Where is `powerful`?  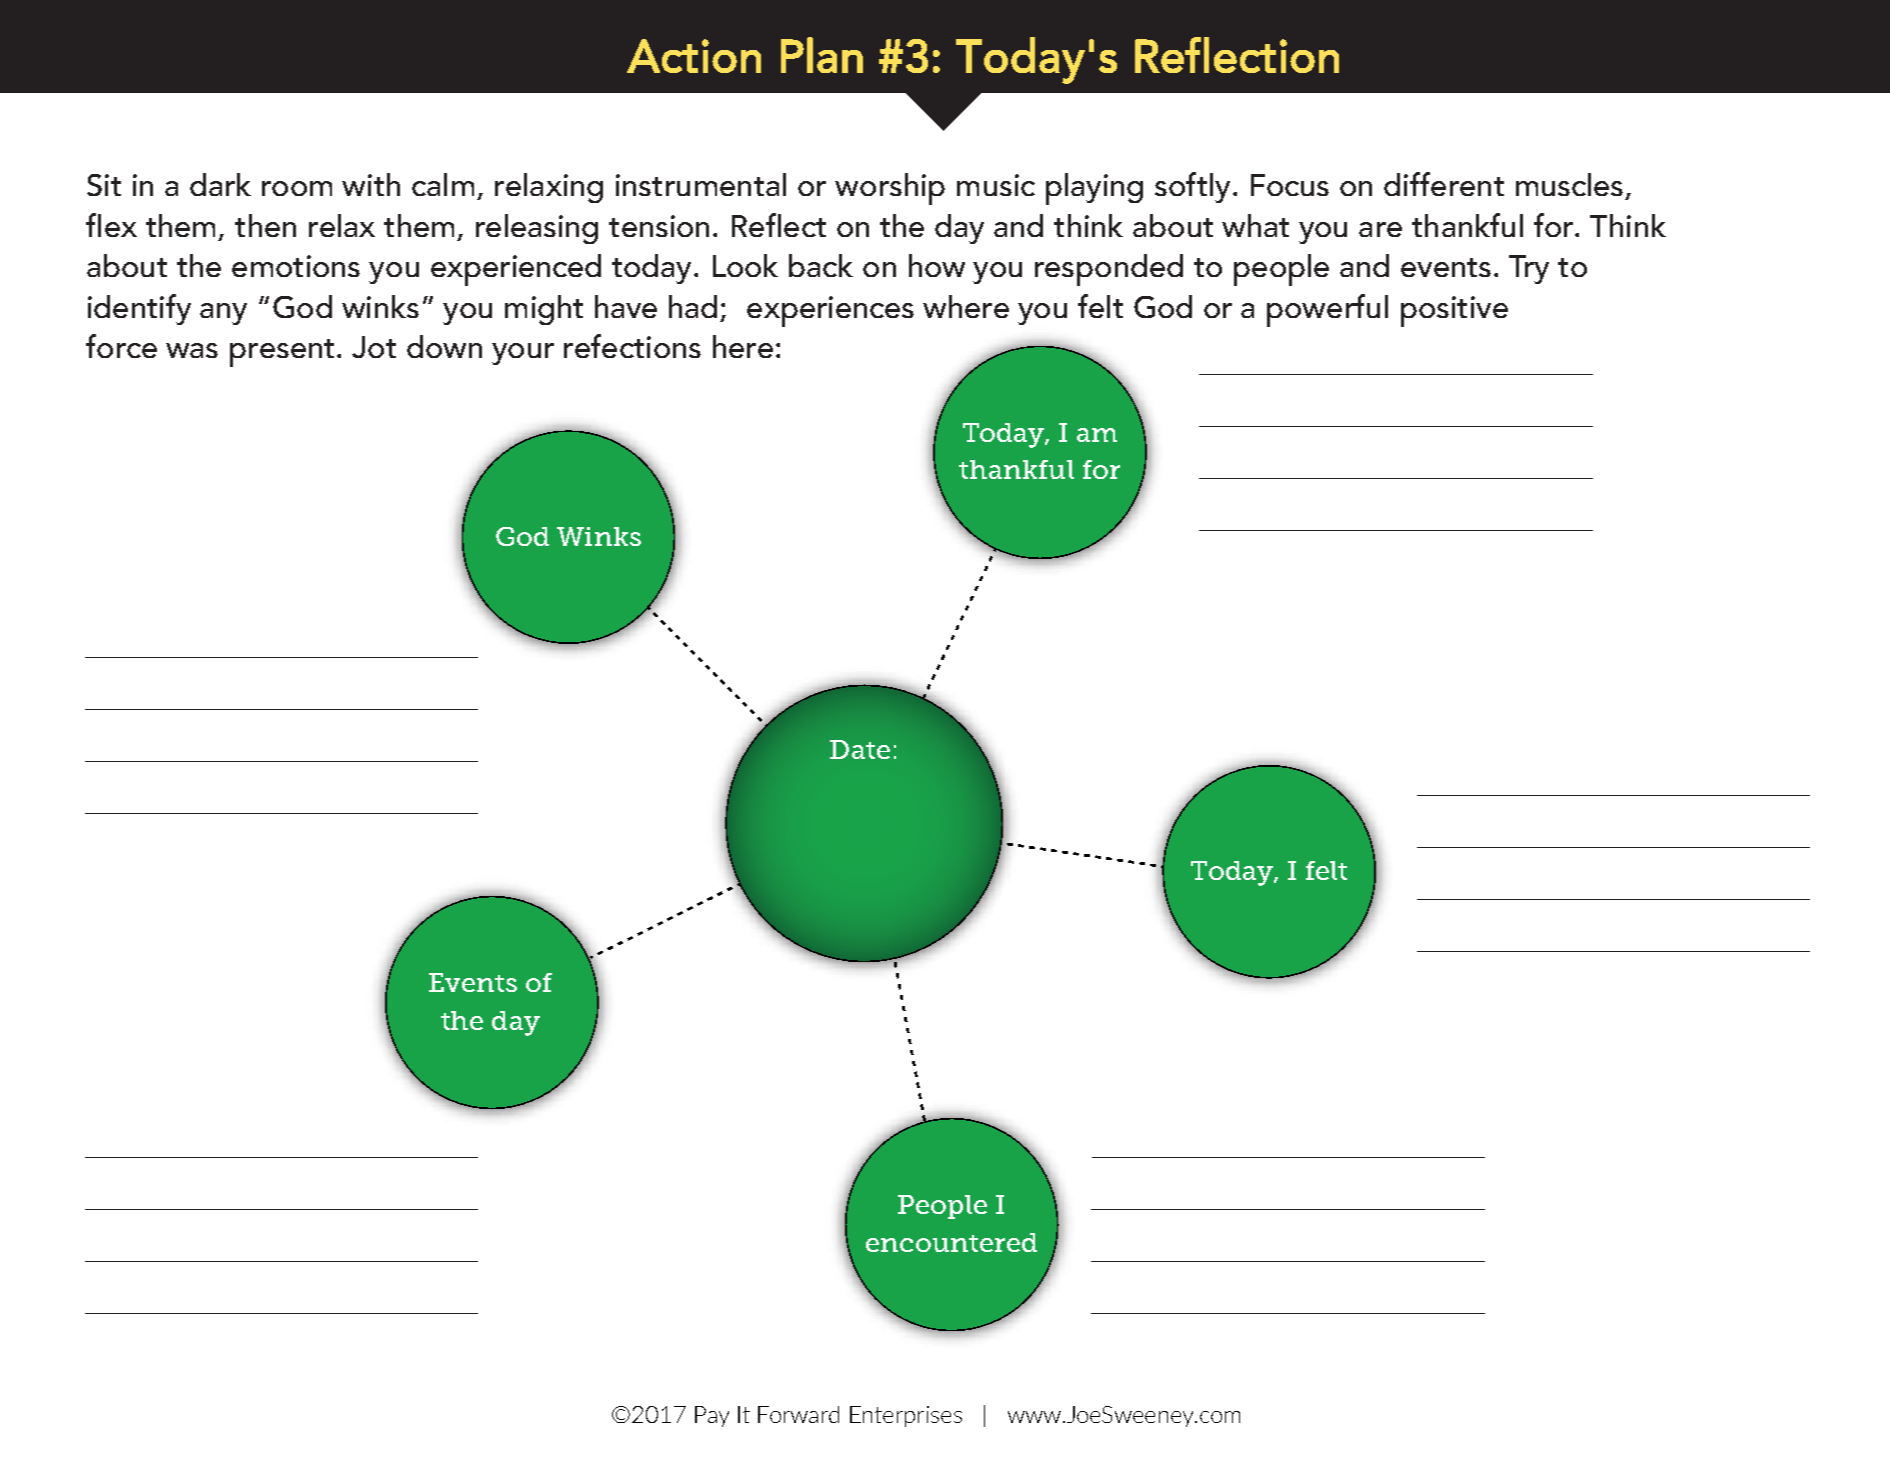
powerful is located at coordinates (1327, 310).
